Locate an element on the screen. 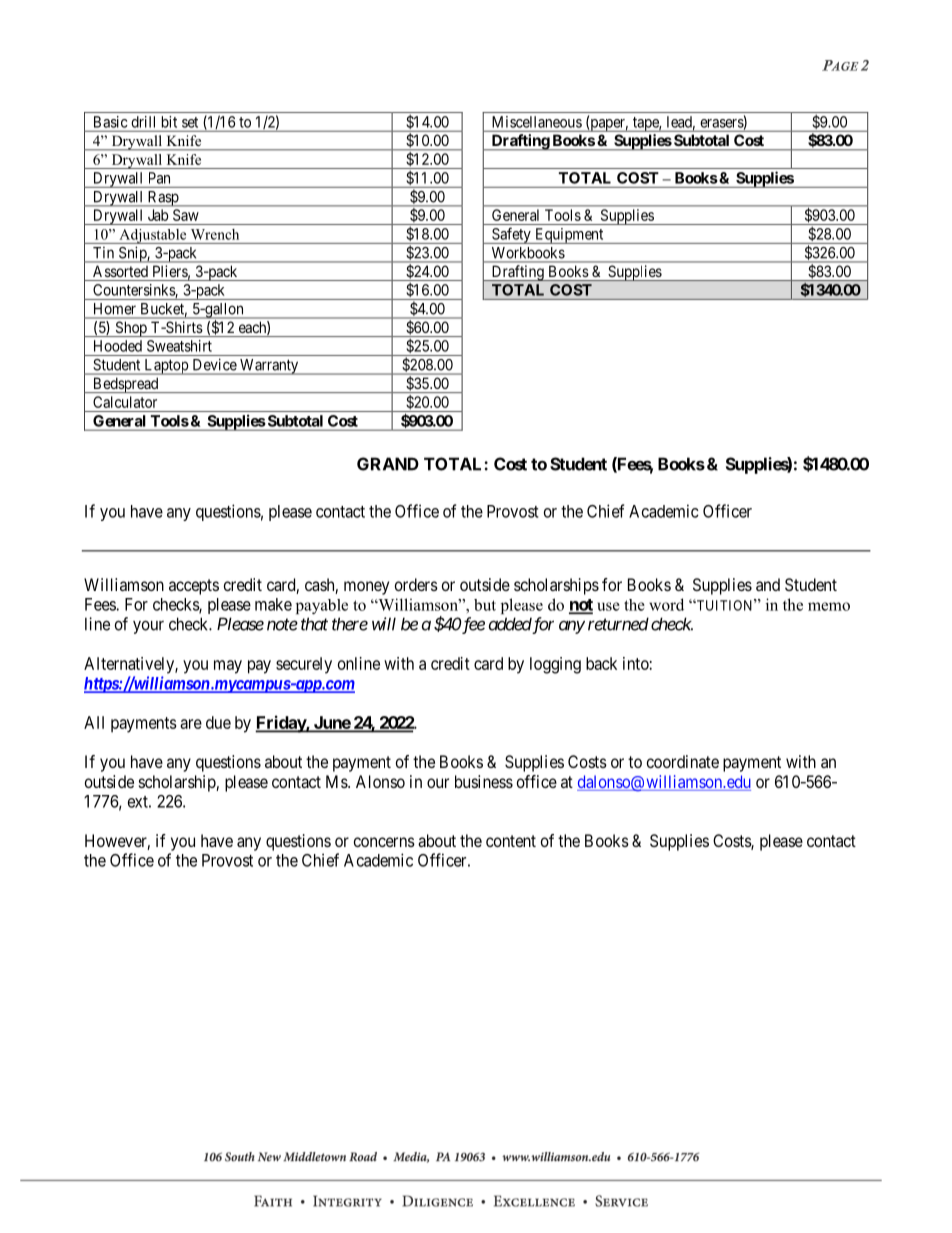 The width and height of the screenshot is (952, 1233). content is located at coordinates (511, 841).
